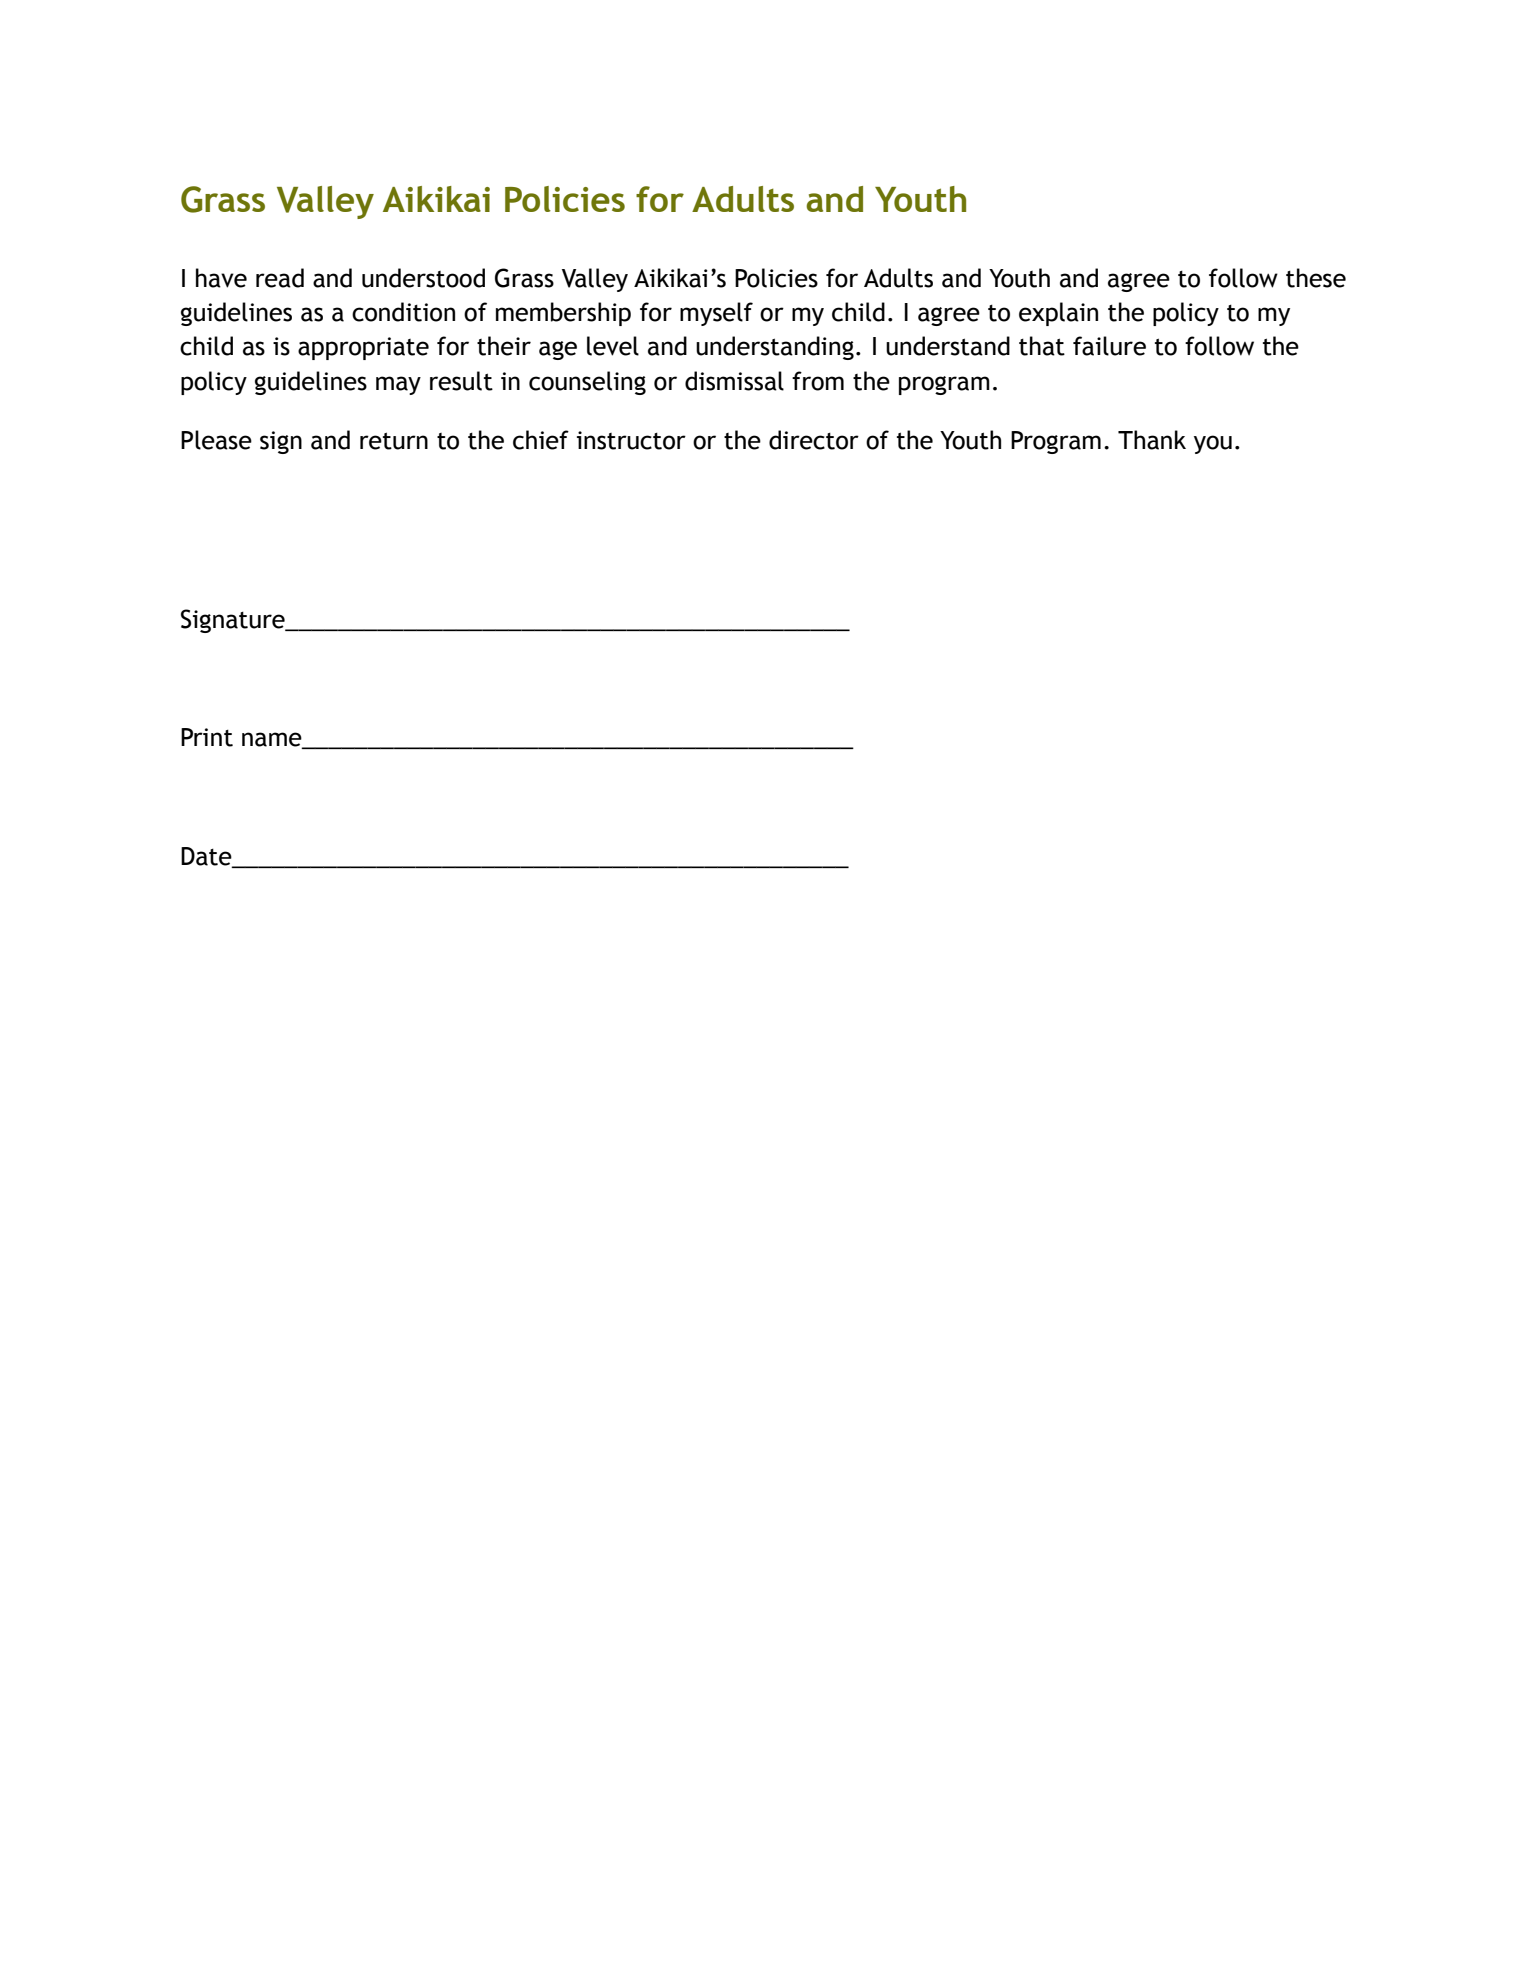  What do you see at coordinates (814, 440) in the image?
I see `director` at bounding box center [814, 440].
